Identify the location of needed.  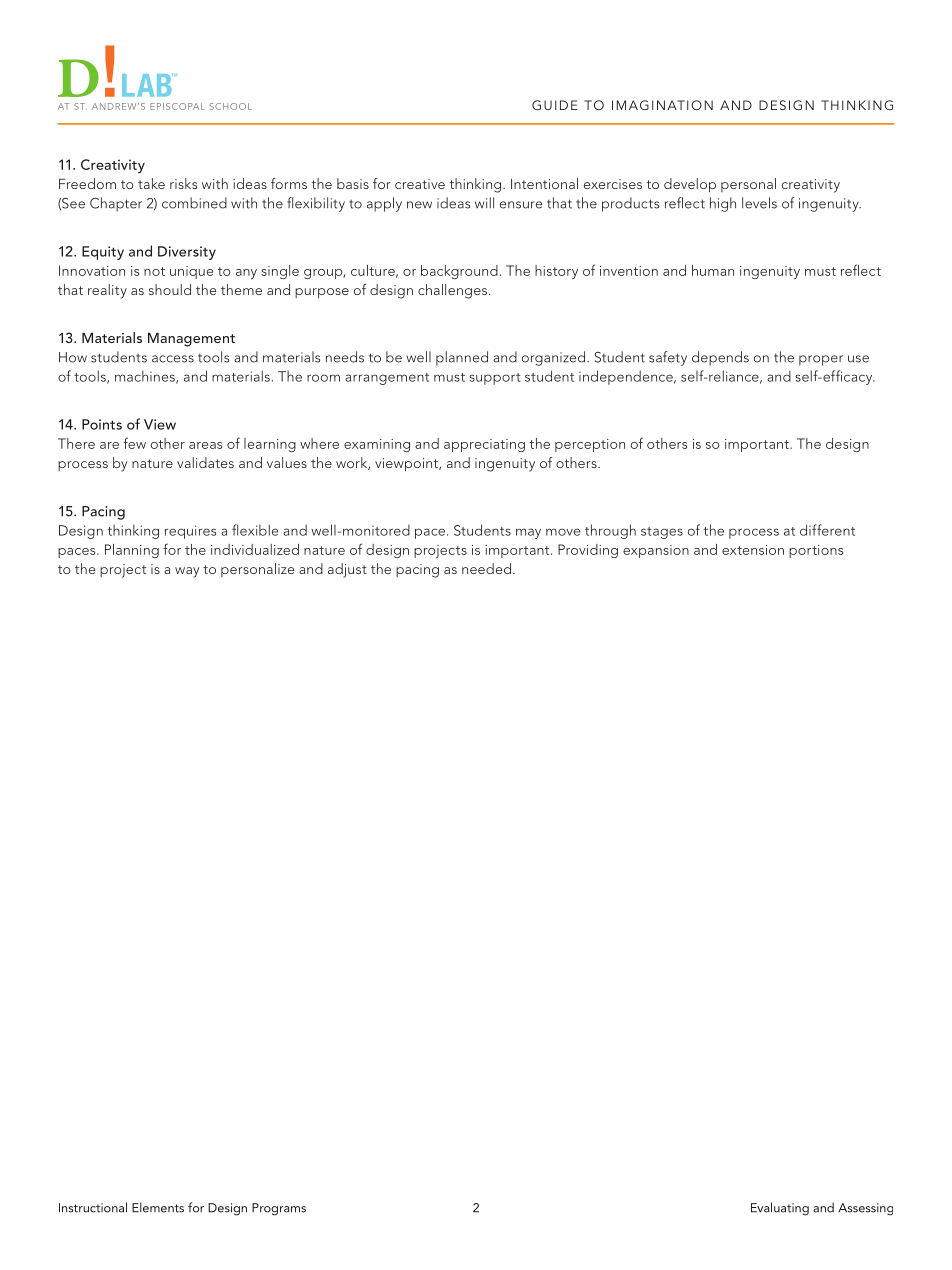
(486, 568).
